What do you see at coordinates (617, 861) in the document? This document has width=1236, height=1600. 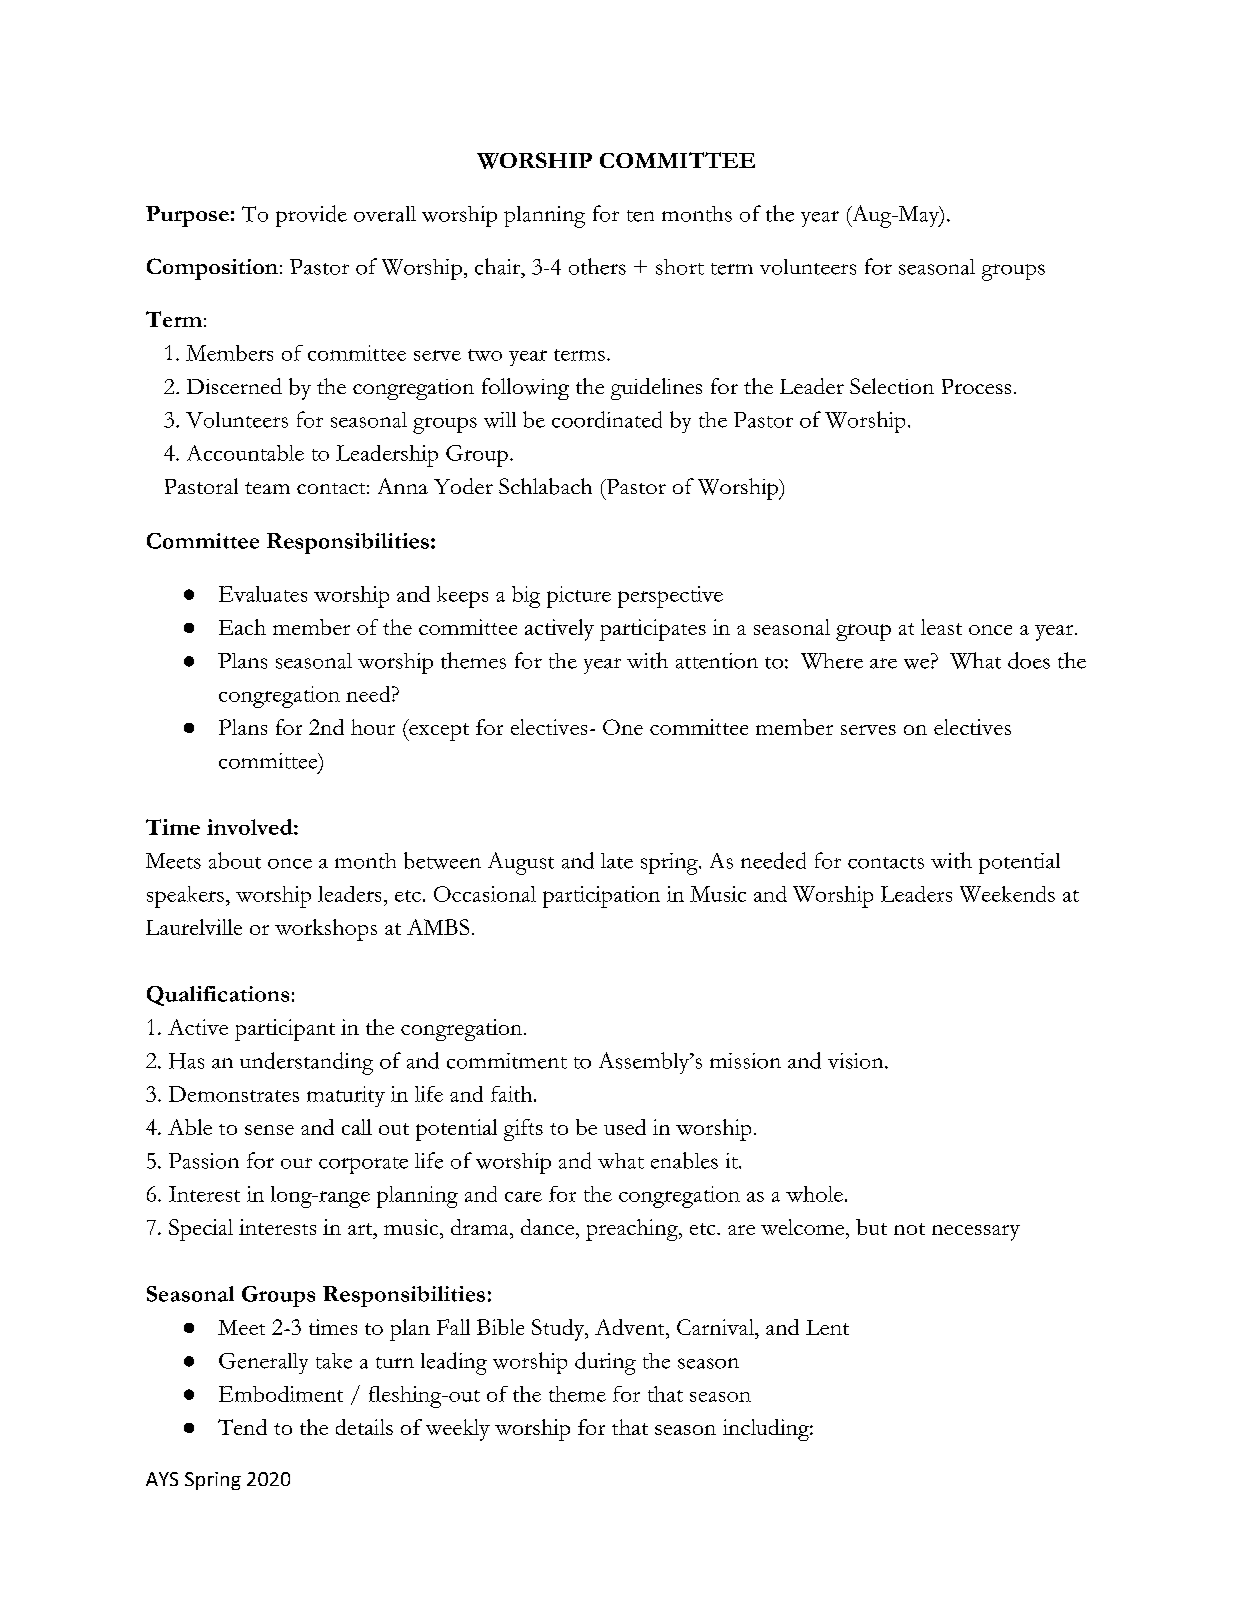 I see `late` at bounding box center [617, 861].
